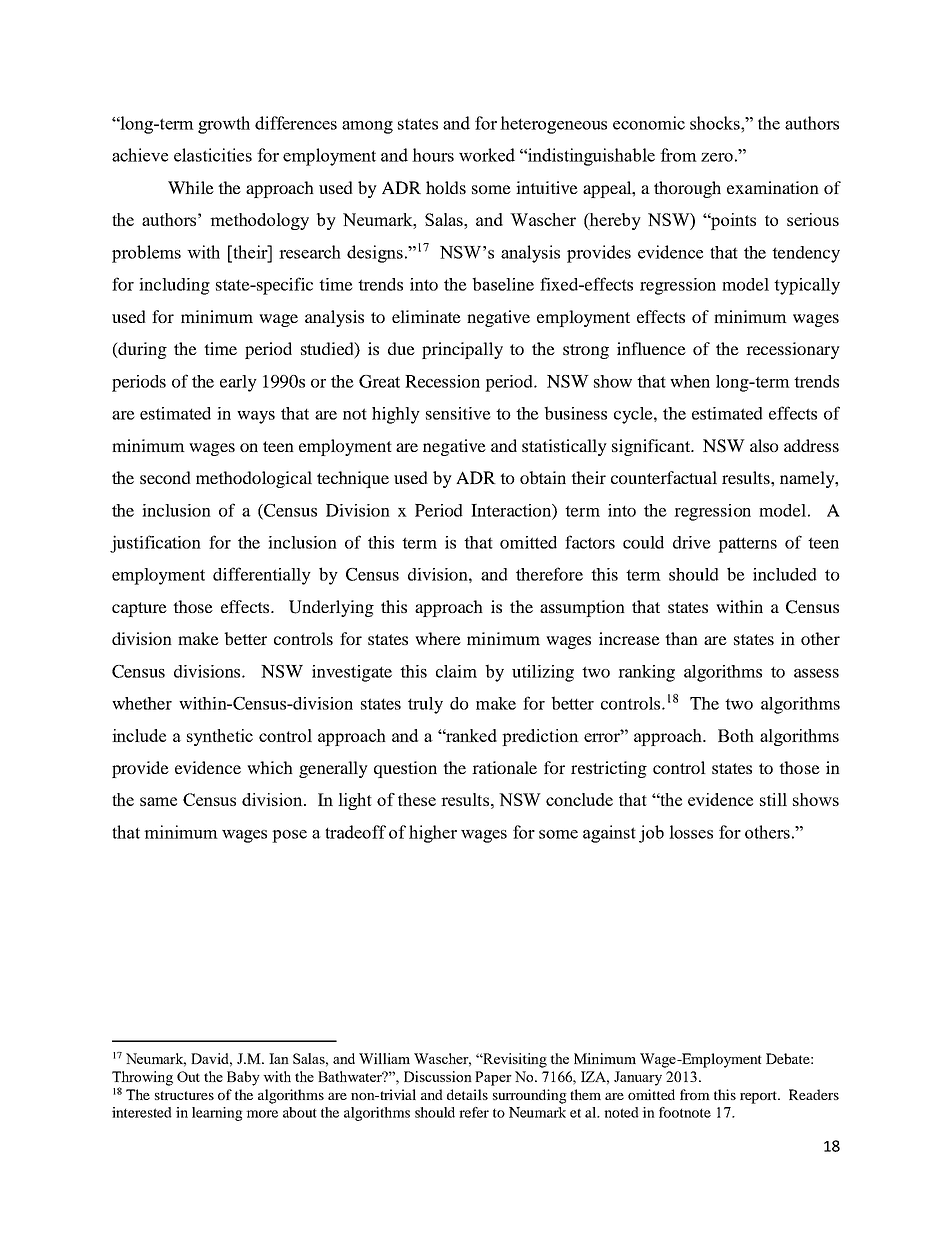 Image resolution: width=952 pixels, height=1233 pixels. I want to click on methodological, so click(254, 479).
